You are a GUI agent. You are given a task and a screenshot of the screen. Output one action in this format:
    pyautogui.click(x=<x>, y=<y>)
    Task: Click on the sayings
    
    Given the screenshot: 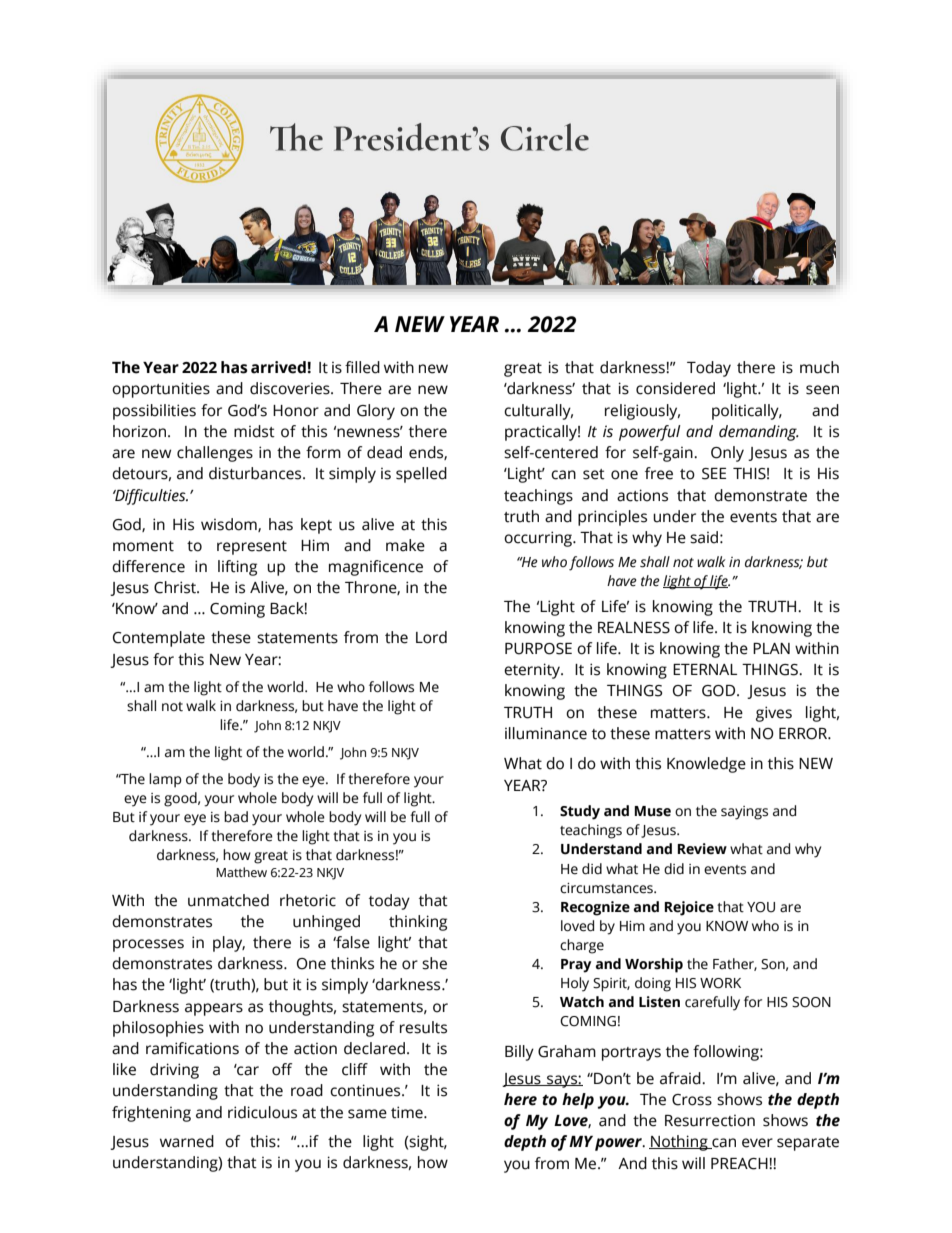 What is the action you would take?
    pyautogui.click(x=744, y=813)
